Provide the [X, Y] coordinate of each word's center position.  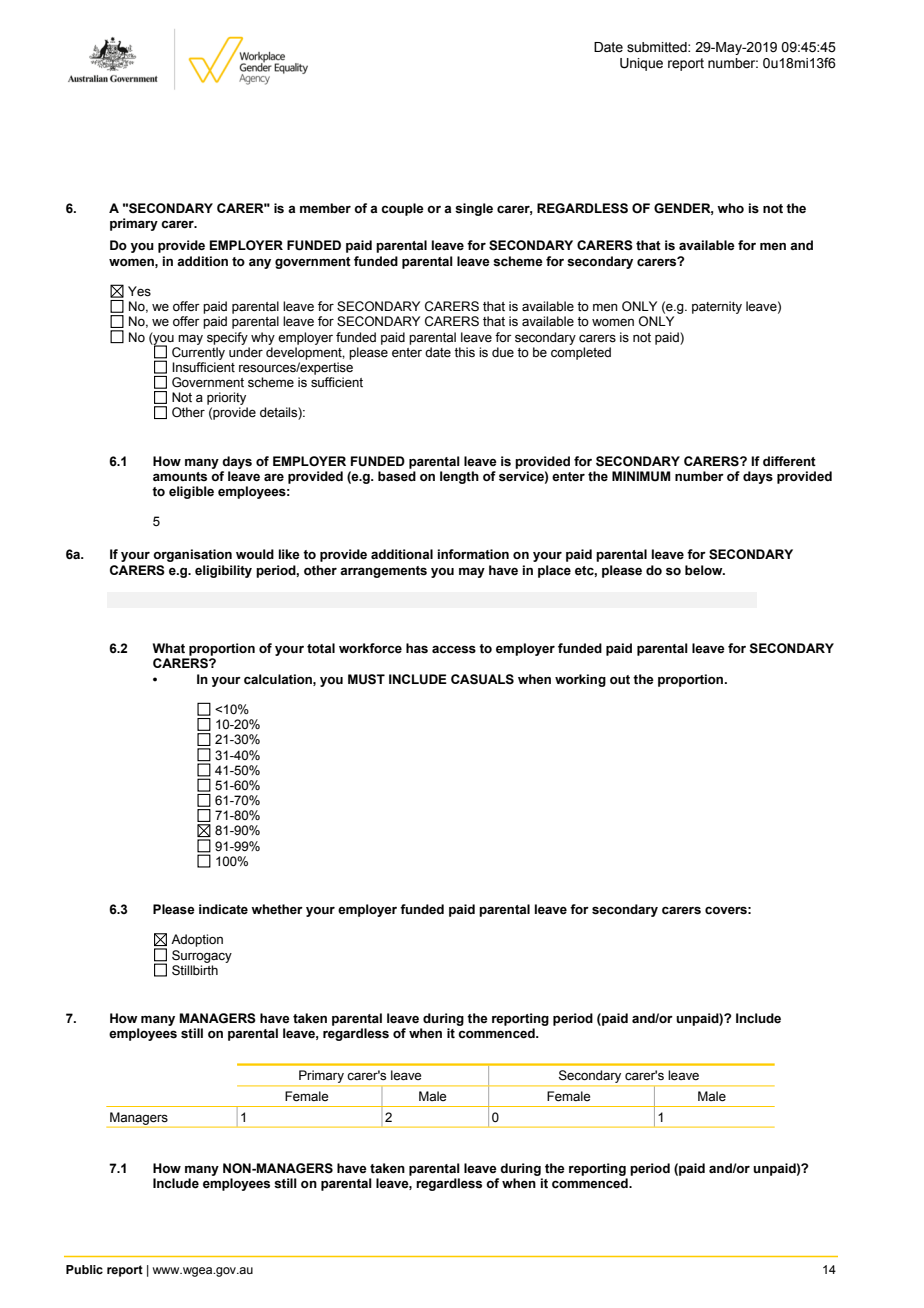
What [169, 648]
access [454, 649]
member [325, 208]
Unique [641, 64]
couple [402, 209]
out [620, 680]
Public [84, 1269]
